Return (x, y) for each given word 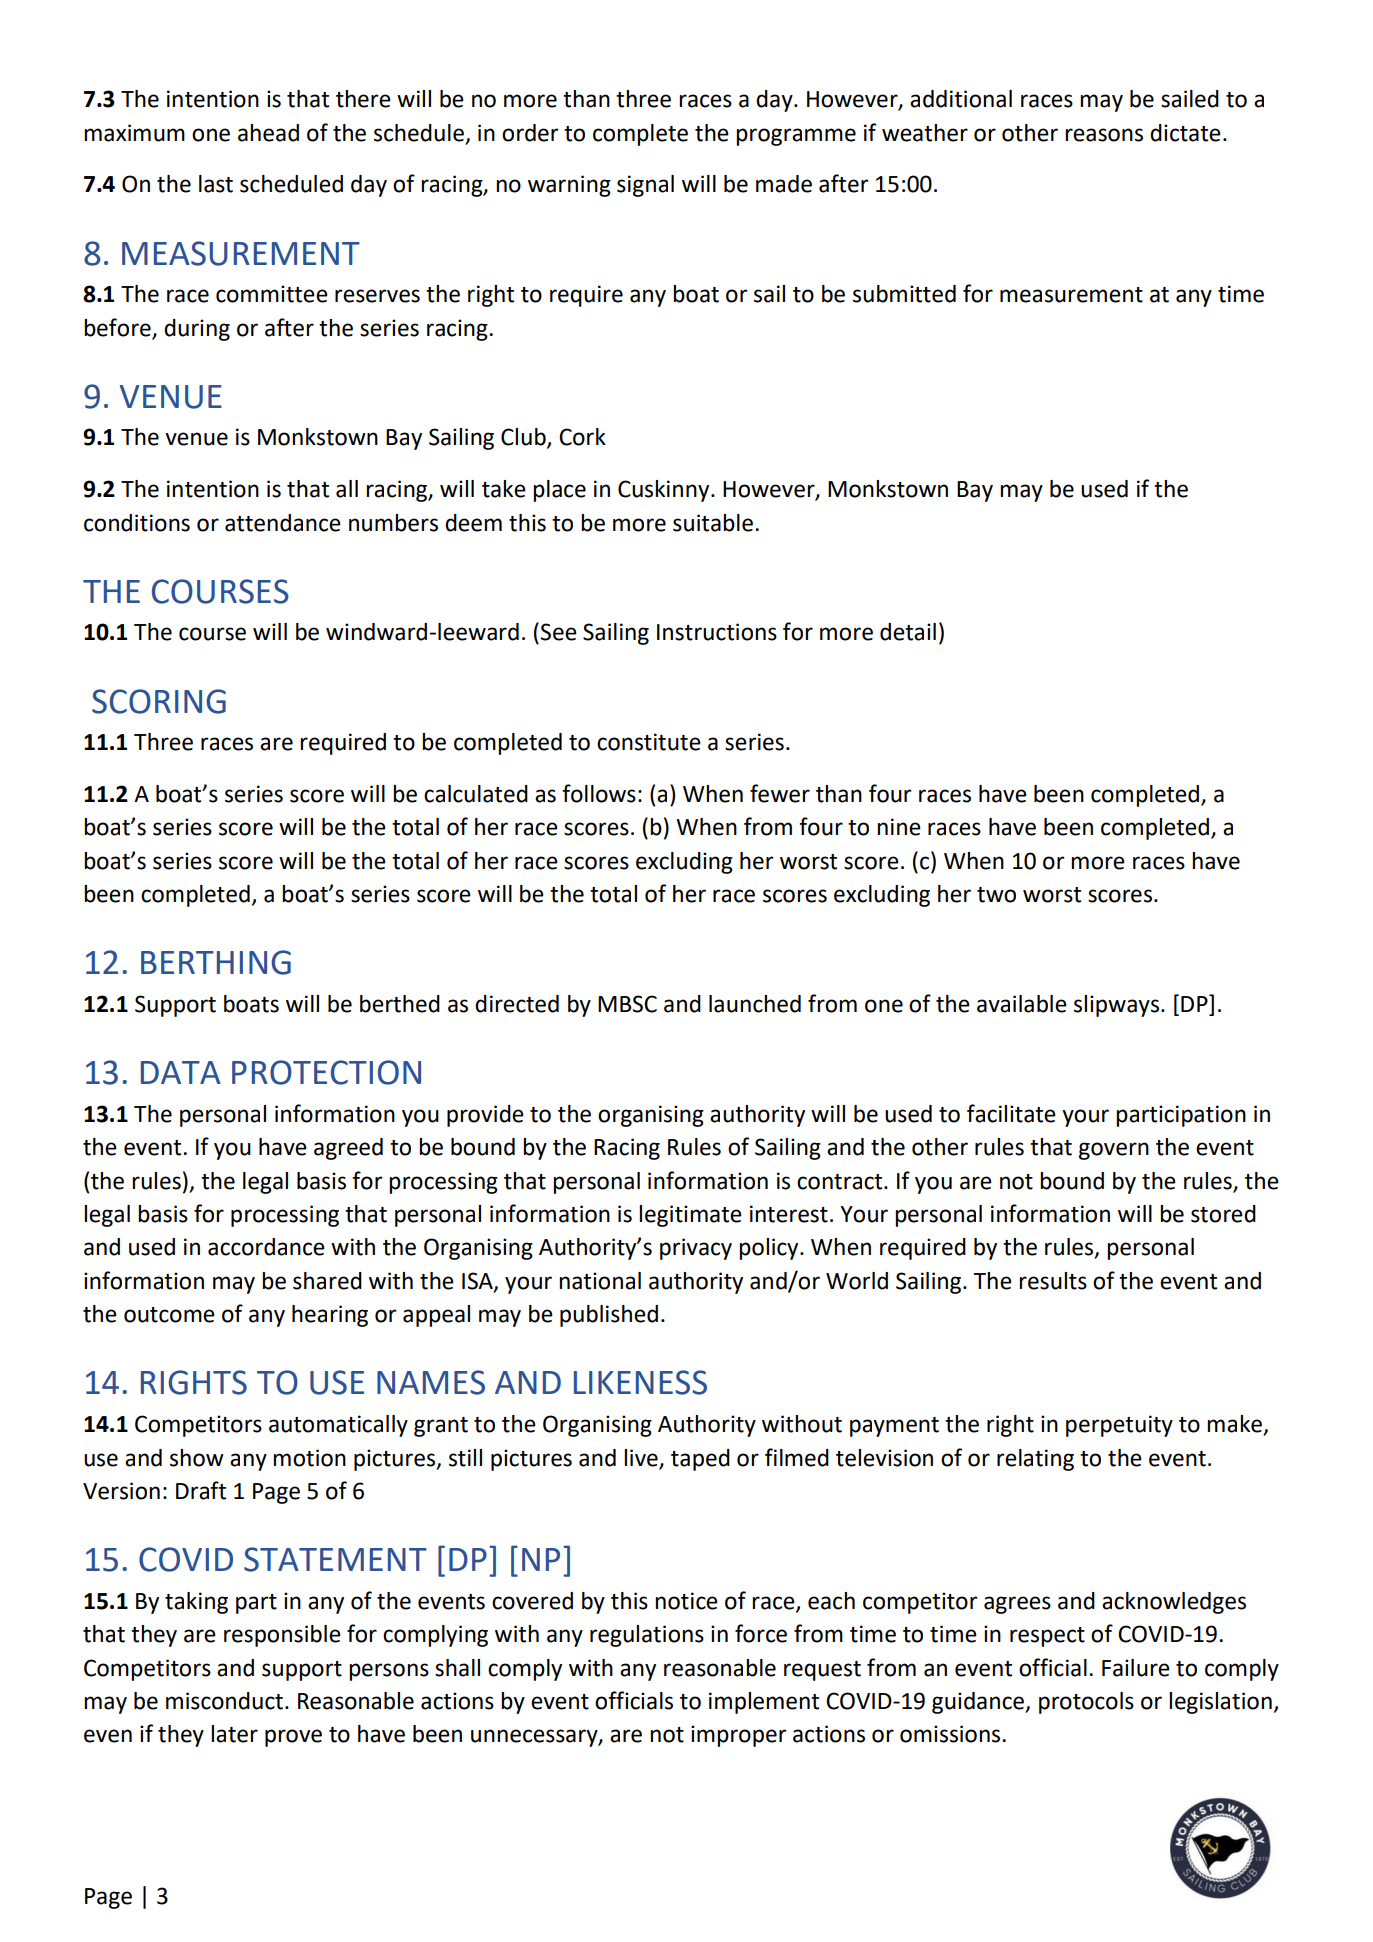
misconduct (224, 1701)
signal (645, 186)
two (996, 895)
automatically (338, 1426)
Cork (582, 437)
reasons (1104, 135)
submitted (904, 294)
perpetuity (1119, 1426)
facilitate (1011, 1113)
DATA (181, 1072)
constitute (649, 742)
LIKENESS (640, 1382)
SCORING (159, 701)
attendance (283, 523)
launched (755, 1004)
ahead (268, 133)
